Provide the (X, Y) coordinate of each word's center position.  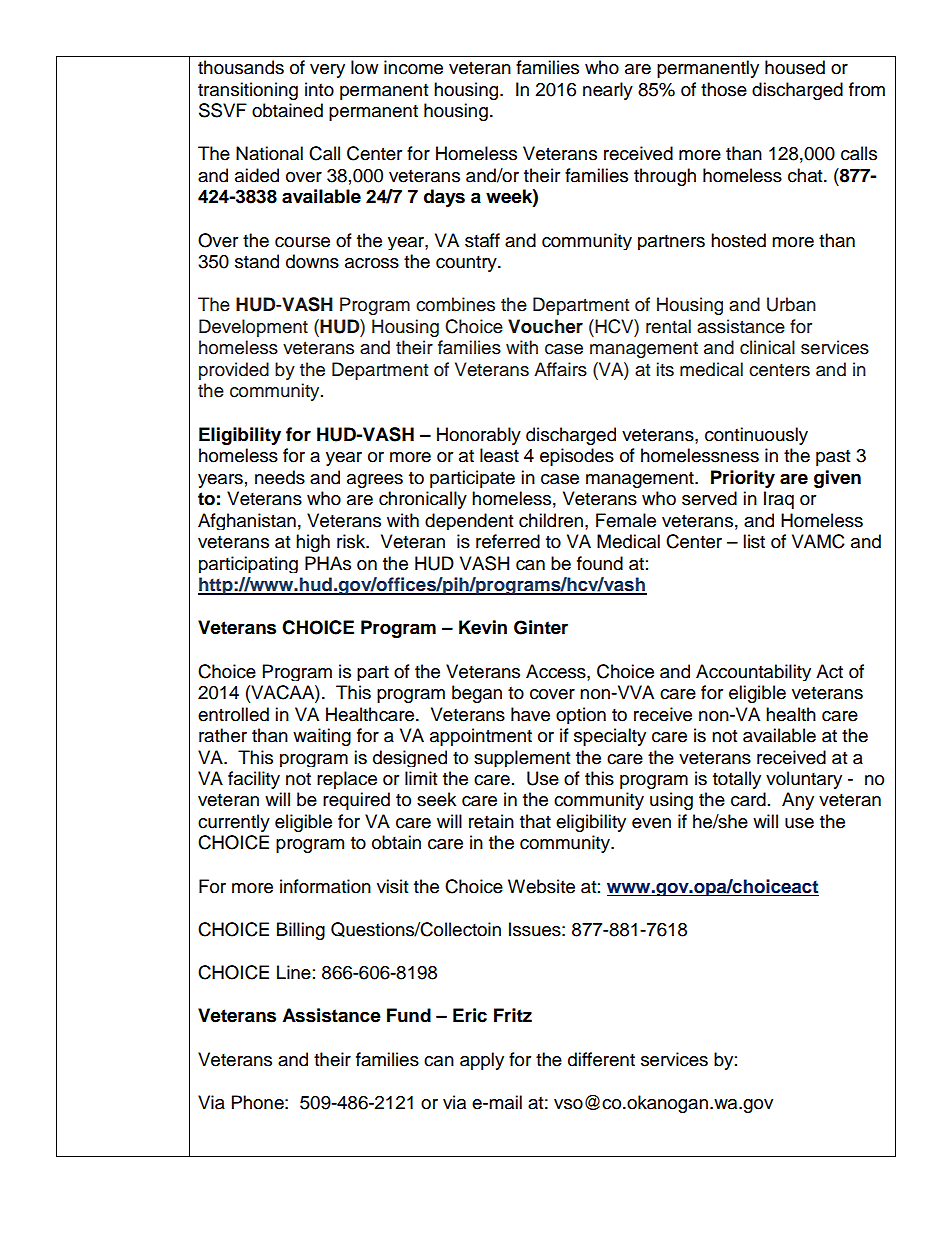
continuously (756, 436)
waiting (322, 737)
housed (795, 67)
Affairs (560, 369)
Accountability (753, 672)
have (530, 714)
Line (294, 972)
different (601, 1059)
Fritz (513, 1015)
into (319, 89)
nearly (608, 91)
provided (234, 371)
